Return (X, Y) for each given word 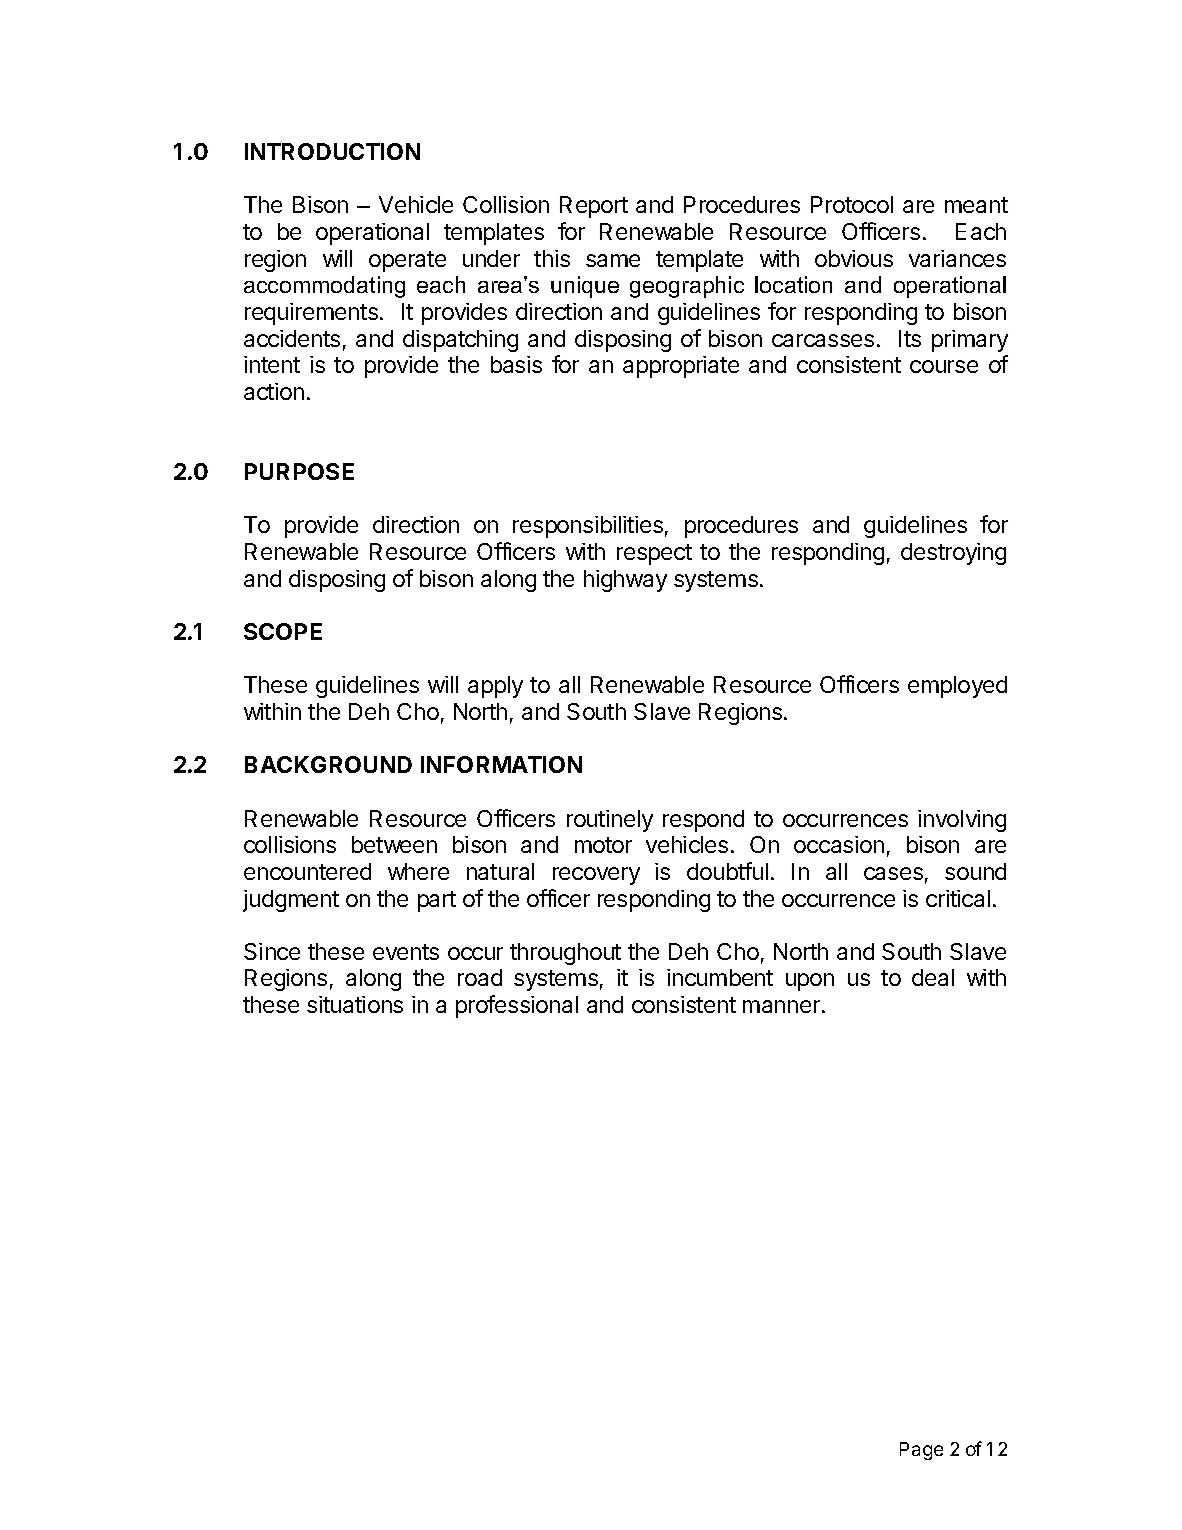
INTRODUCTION (332, 151)
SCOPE (283, 631)
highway (625, 581)
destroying (953, 554)
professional (517, 1006)
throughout (565, 954)
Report (594, 207)
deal (933, 977)
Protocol (852, 204)
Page (921, 1451)
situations (355, 1004)
